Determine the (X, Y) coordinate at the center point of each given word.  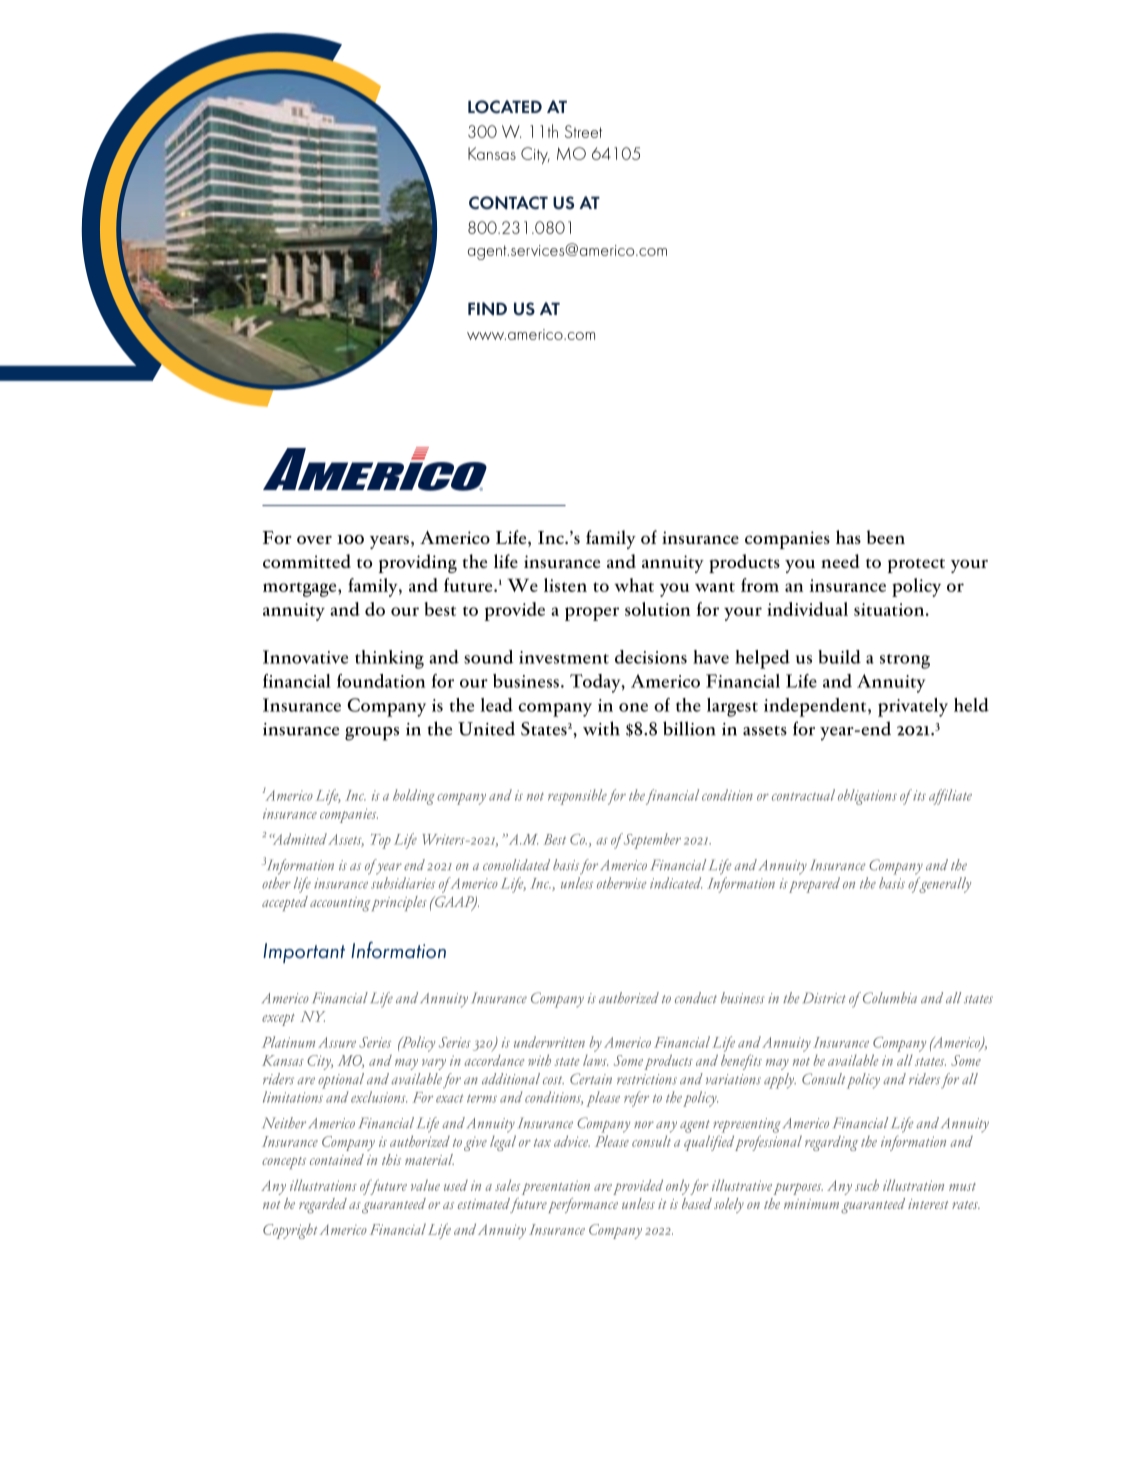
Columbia (890, 998)
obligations (867, 797)
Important (304, 953)
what (634, 585)
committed (307, 561)
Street (583, 131)
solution (657, 609)
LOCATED (505, 107)
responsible (577, 797)
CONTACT (508, 203)
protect (916, 565)
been (886, 537)
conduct (695, 997)
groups (372, 734)
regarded (323, 1206)
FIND (487, 309)
